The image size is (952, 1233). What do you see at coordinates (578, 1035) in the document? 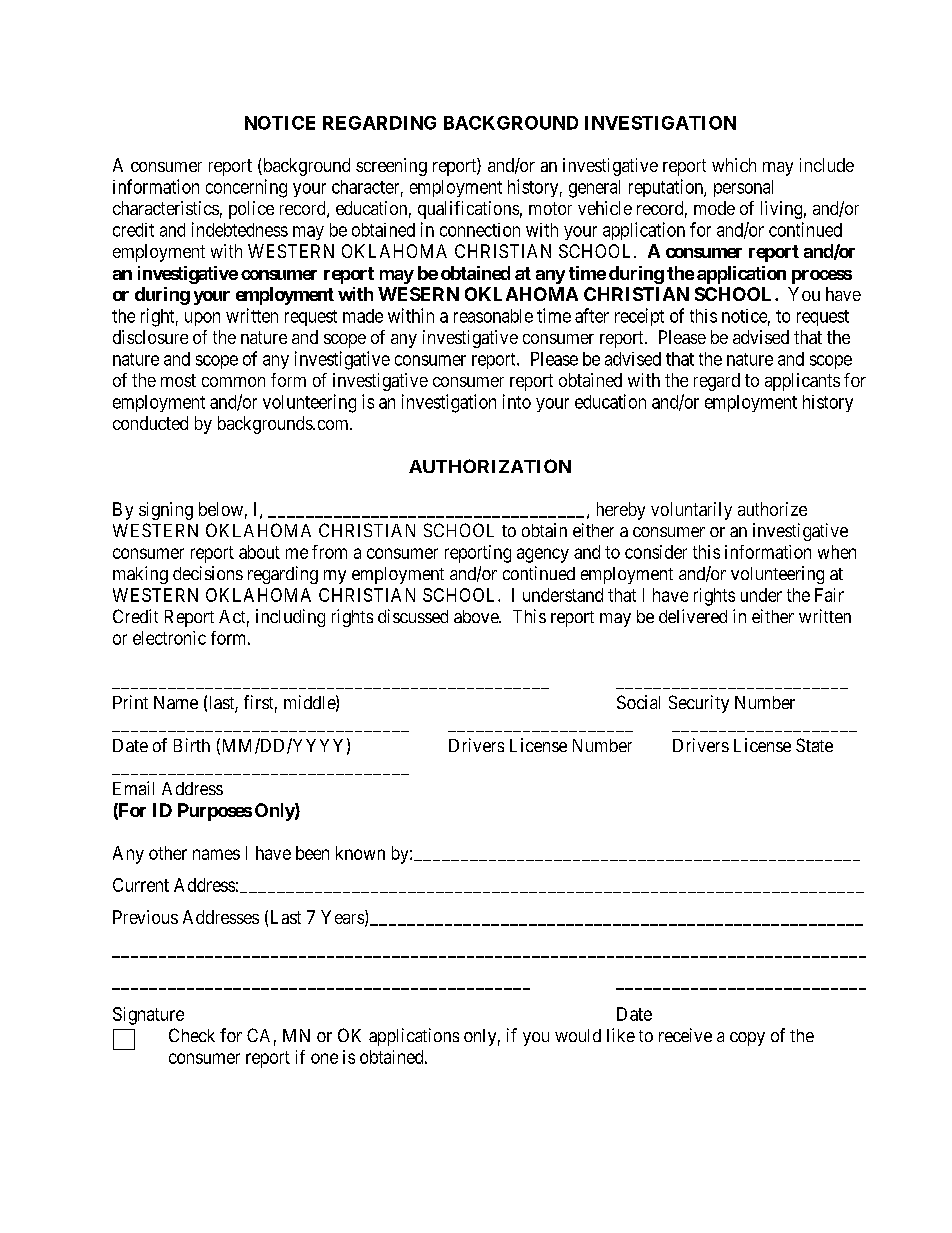
I see `would` at bounding box center [578, 1035].
